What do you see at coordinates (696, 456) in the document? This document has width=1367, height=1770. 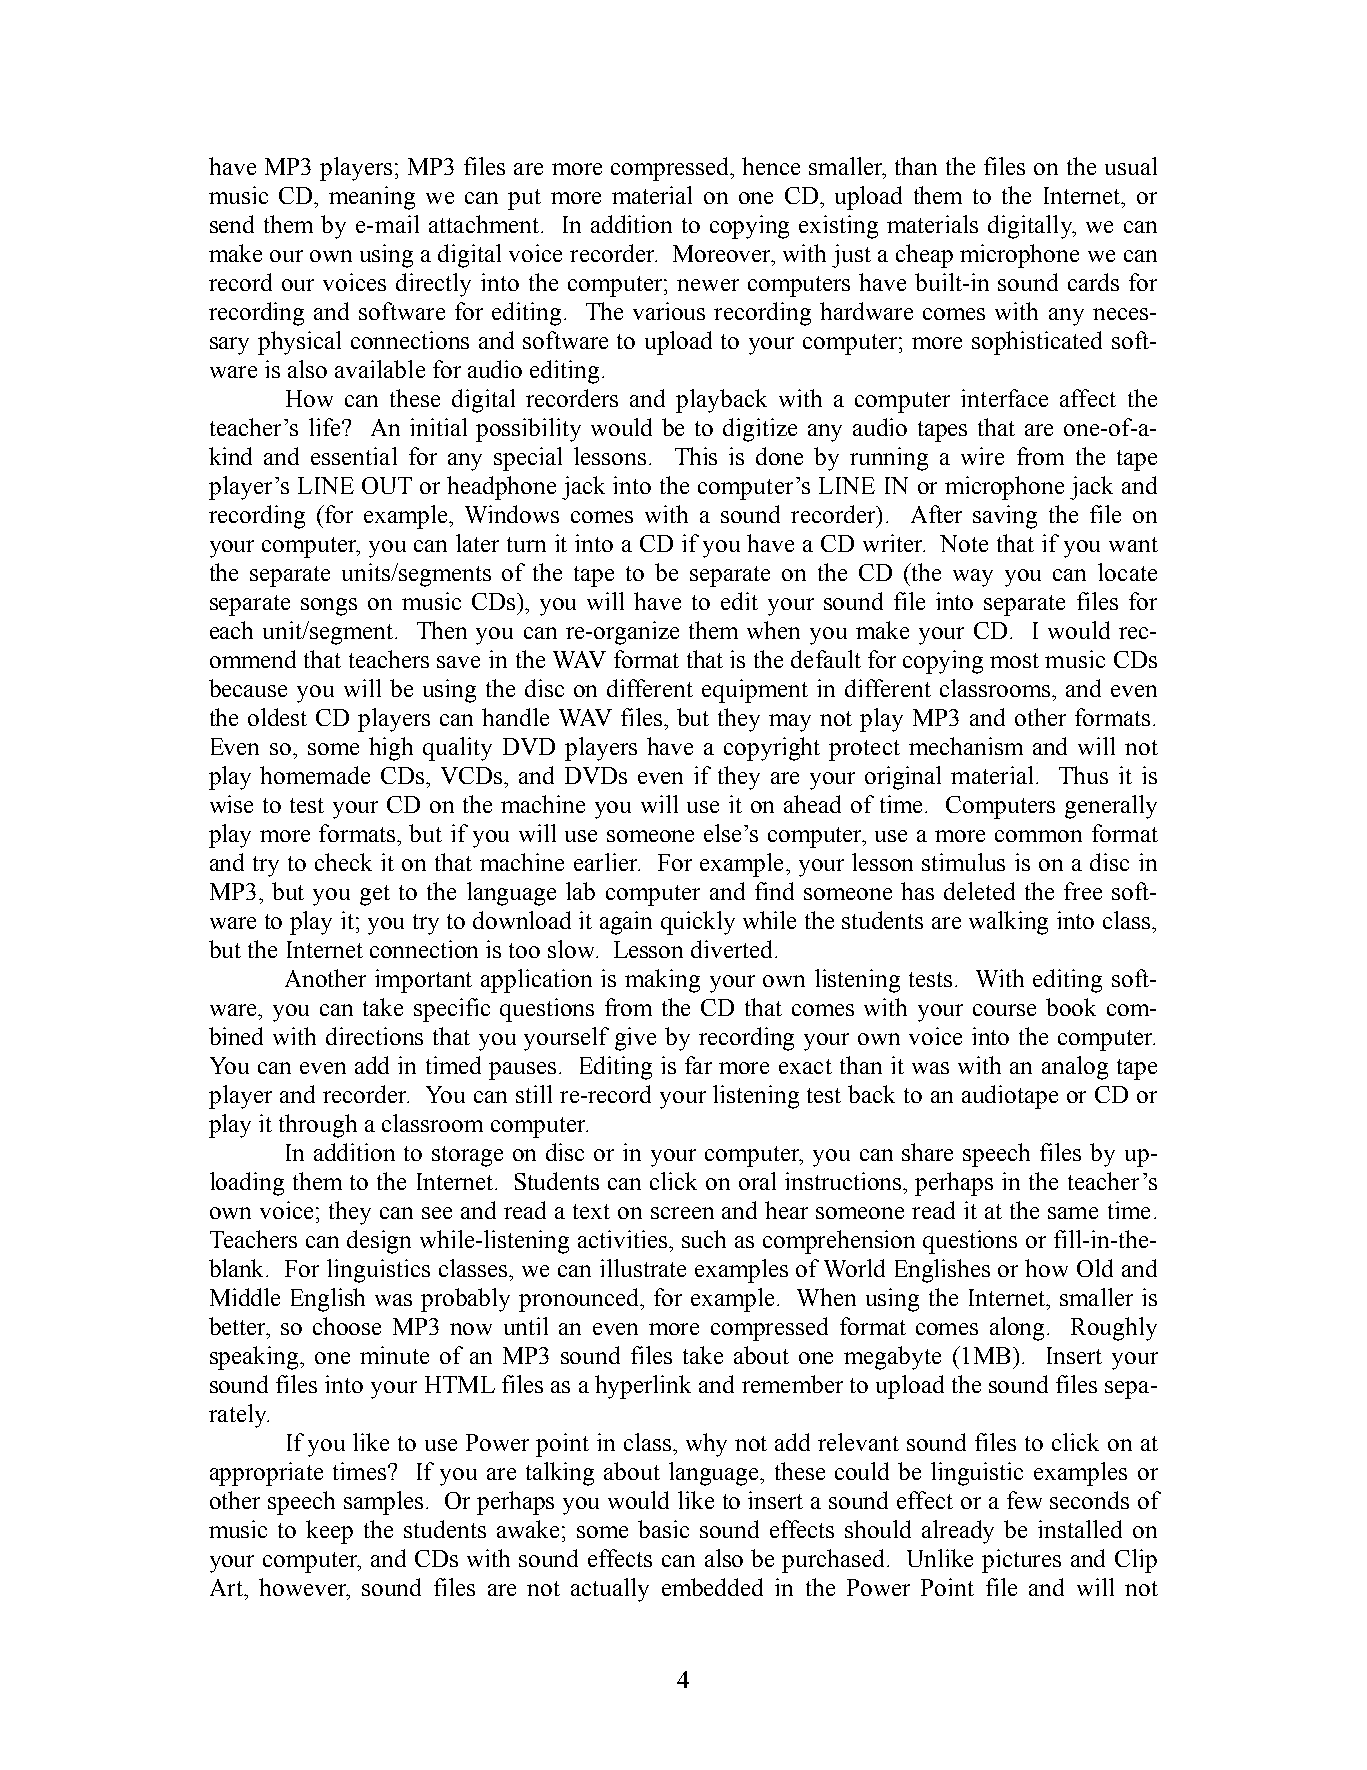 I see `This` at bounding box center [696, 456].
